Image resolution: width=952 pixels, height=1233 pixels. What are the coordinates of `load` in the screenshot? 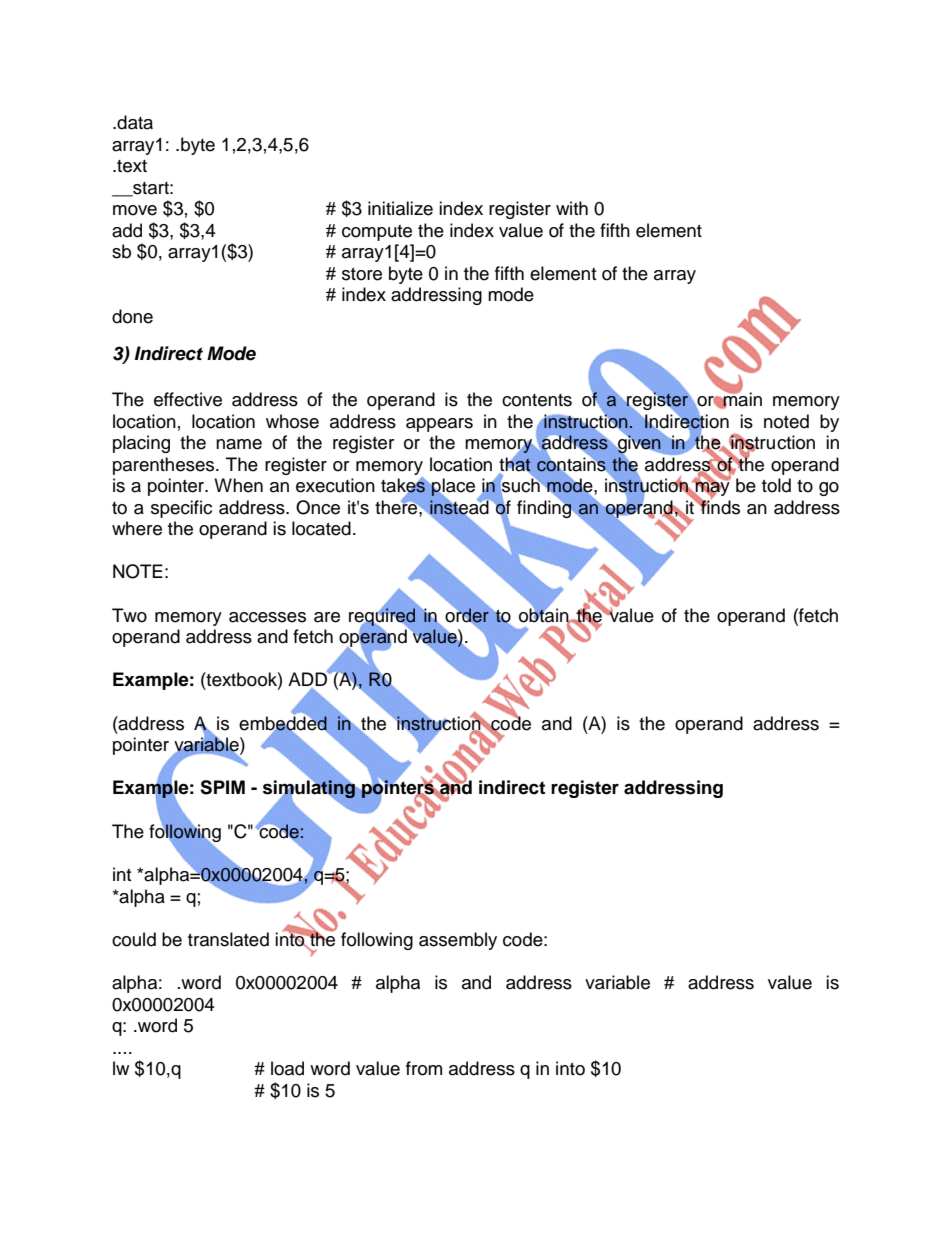 It's located at (287, 1068).
